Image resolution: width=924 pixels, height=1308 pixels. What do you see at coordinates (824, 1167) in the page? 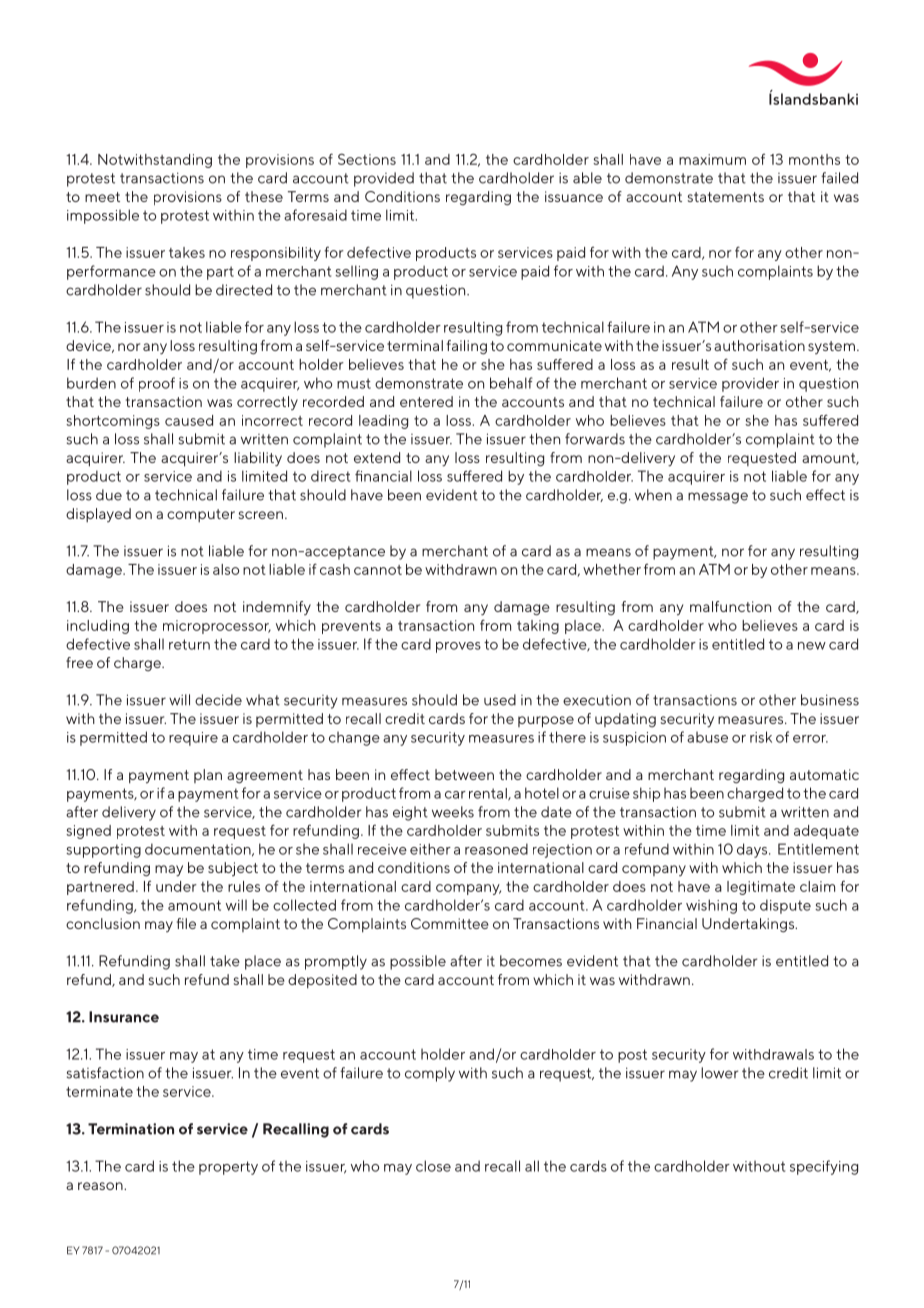
I see `specifying` at bounding box center [824, 1167].
